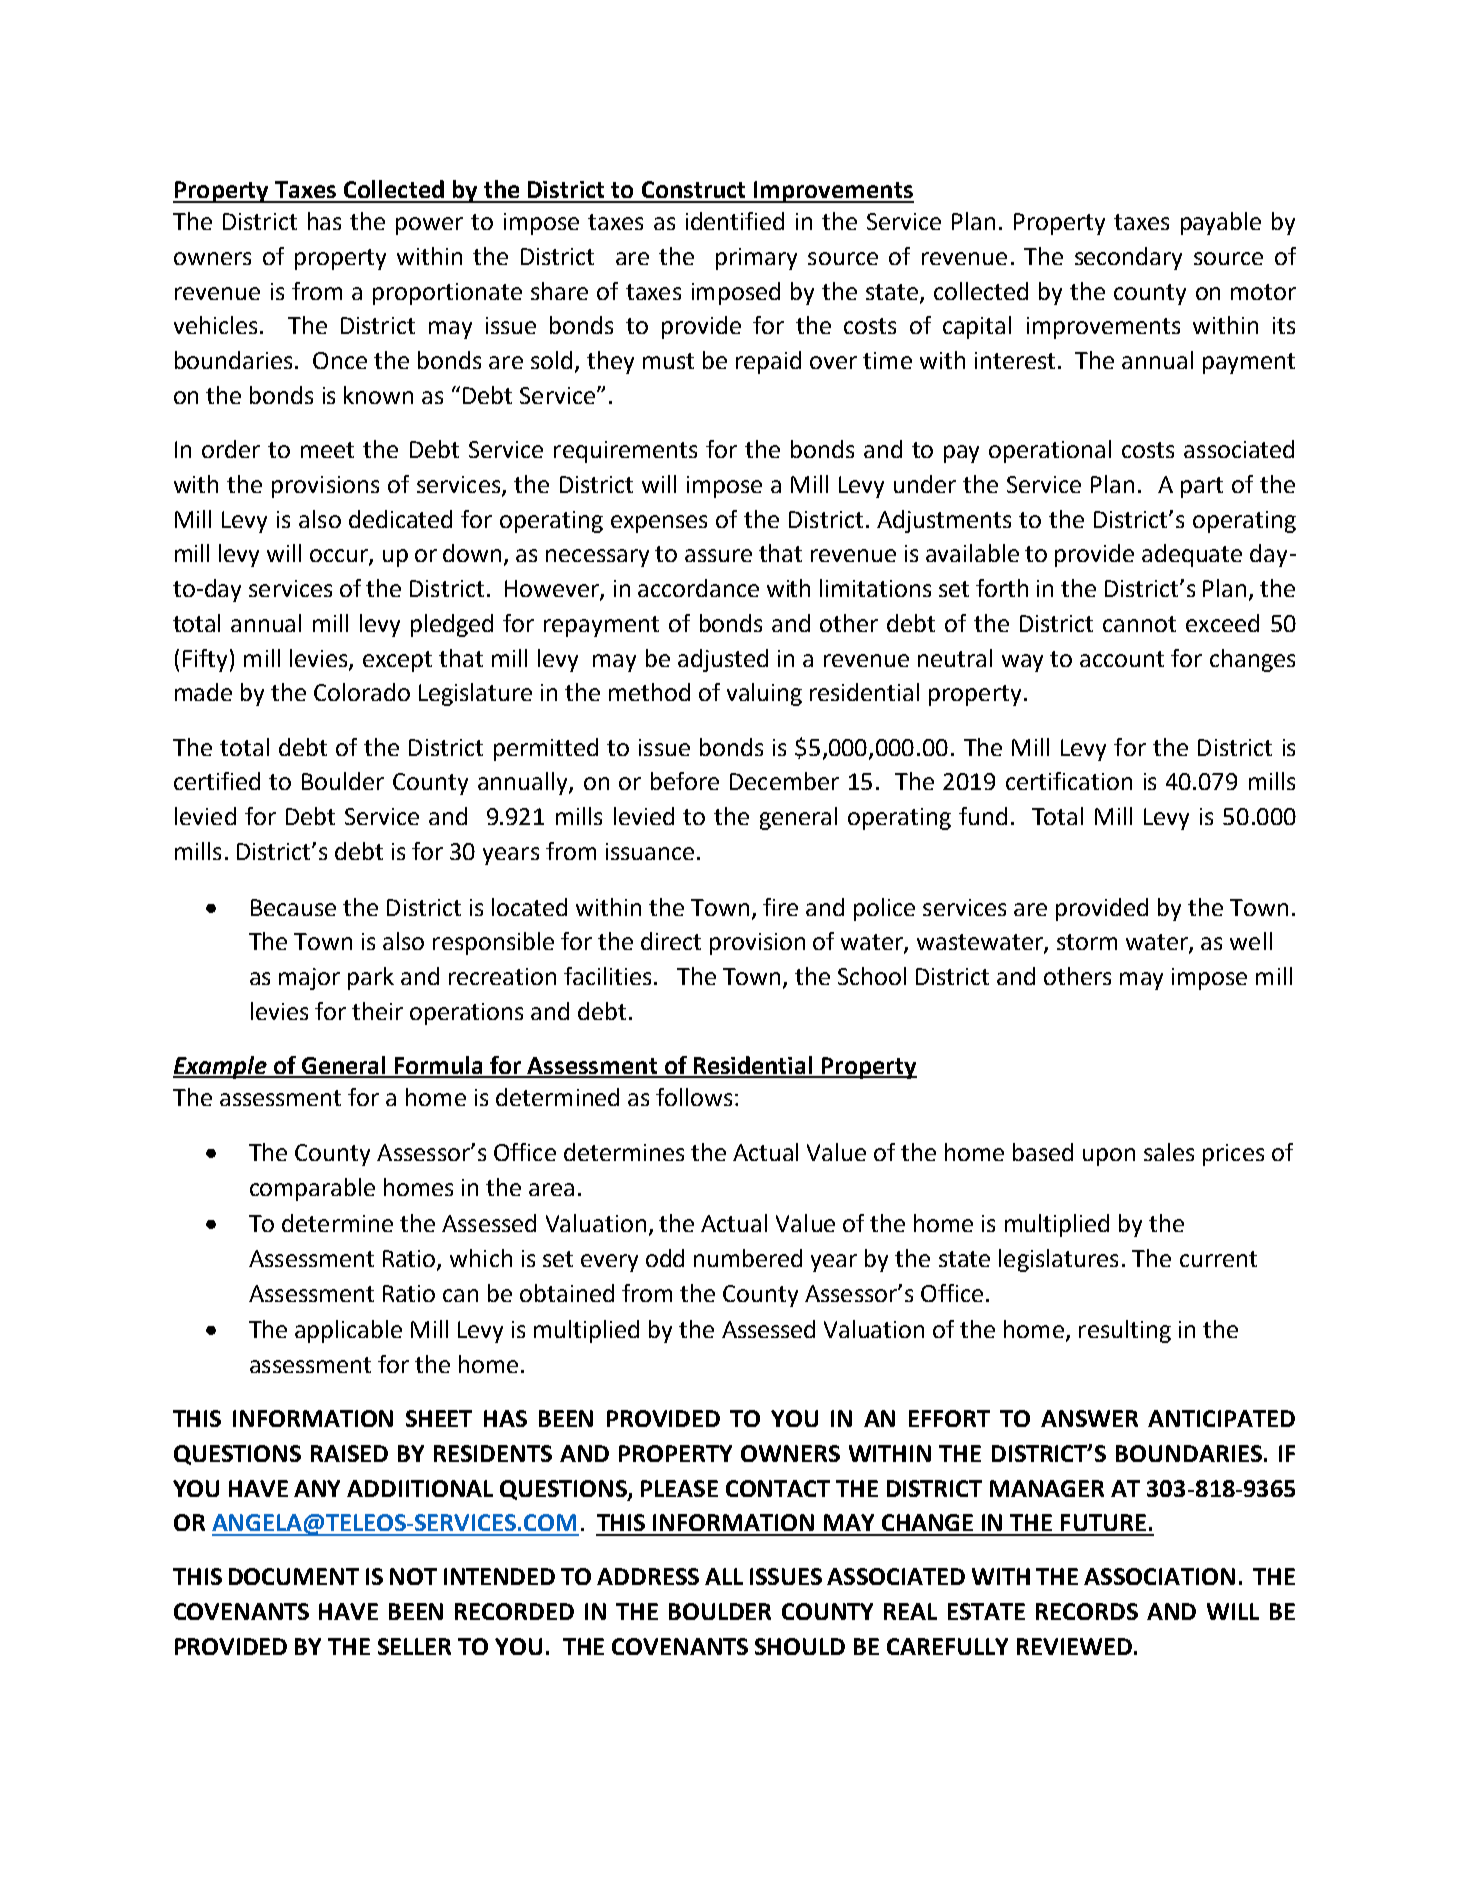 This screenshot has height=1901, width=1469. What do you see at coordinates (800, 1646) in the screenshot?
I see `SHOULD` at bounding box center [800, 1646].
